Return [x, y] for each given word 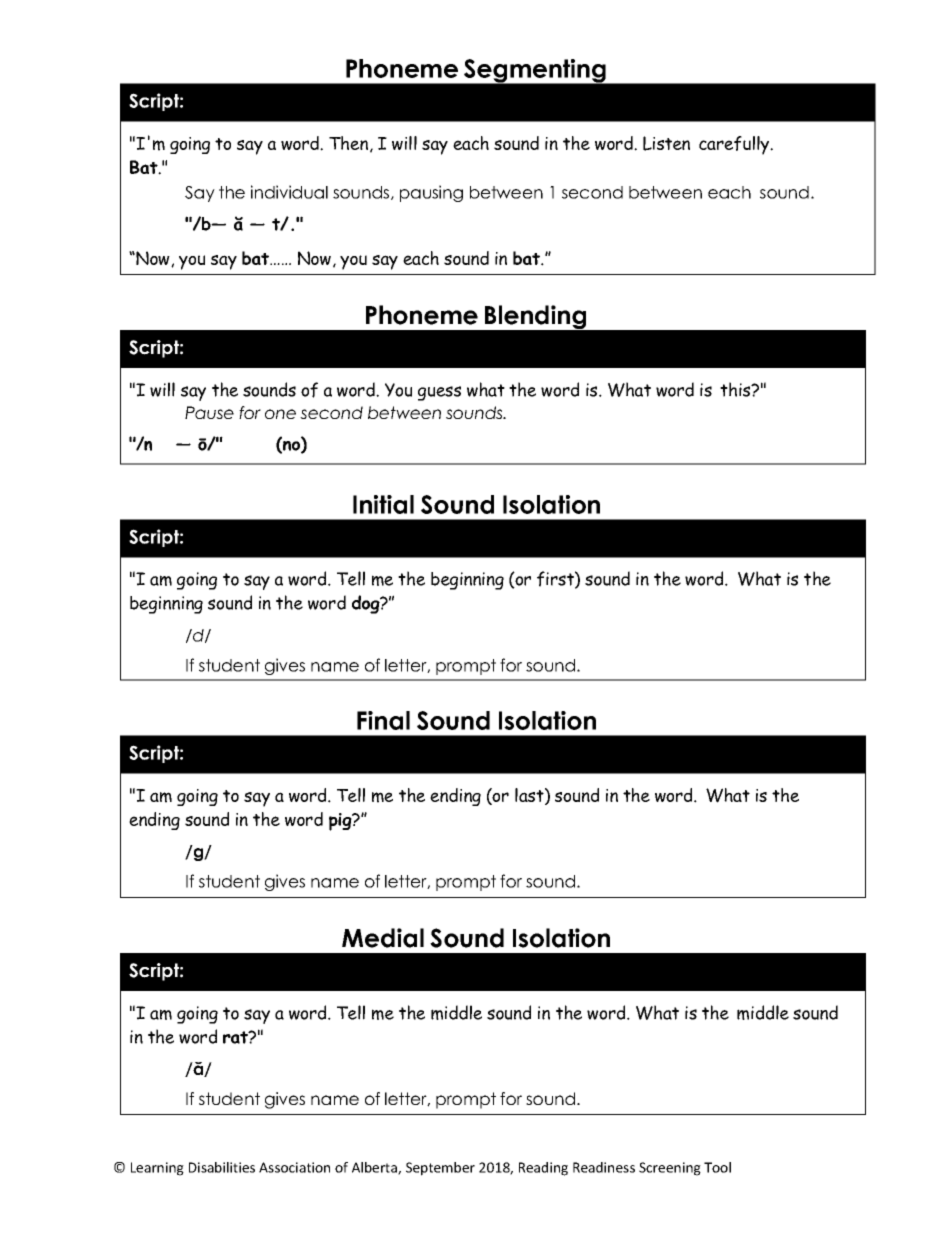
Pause [209, 412]
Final [383, 720]
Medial [383, 938]
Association [294, 1167]
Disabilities [222, 1167]
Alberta [375, 1168]
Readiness [604, 1167]
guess [439, 393]
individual [289, 192]
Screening [670, 1169]
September [440, 1169]
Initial [383, 504]
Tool [717, 1167]
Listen [666, 143]
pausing [431, 193]
